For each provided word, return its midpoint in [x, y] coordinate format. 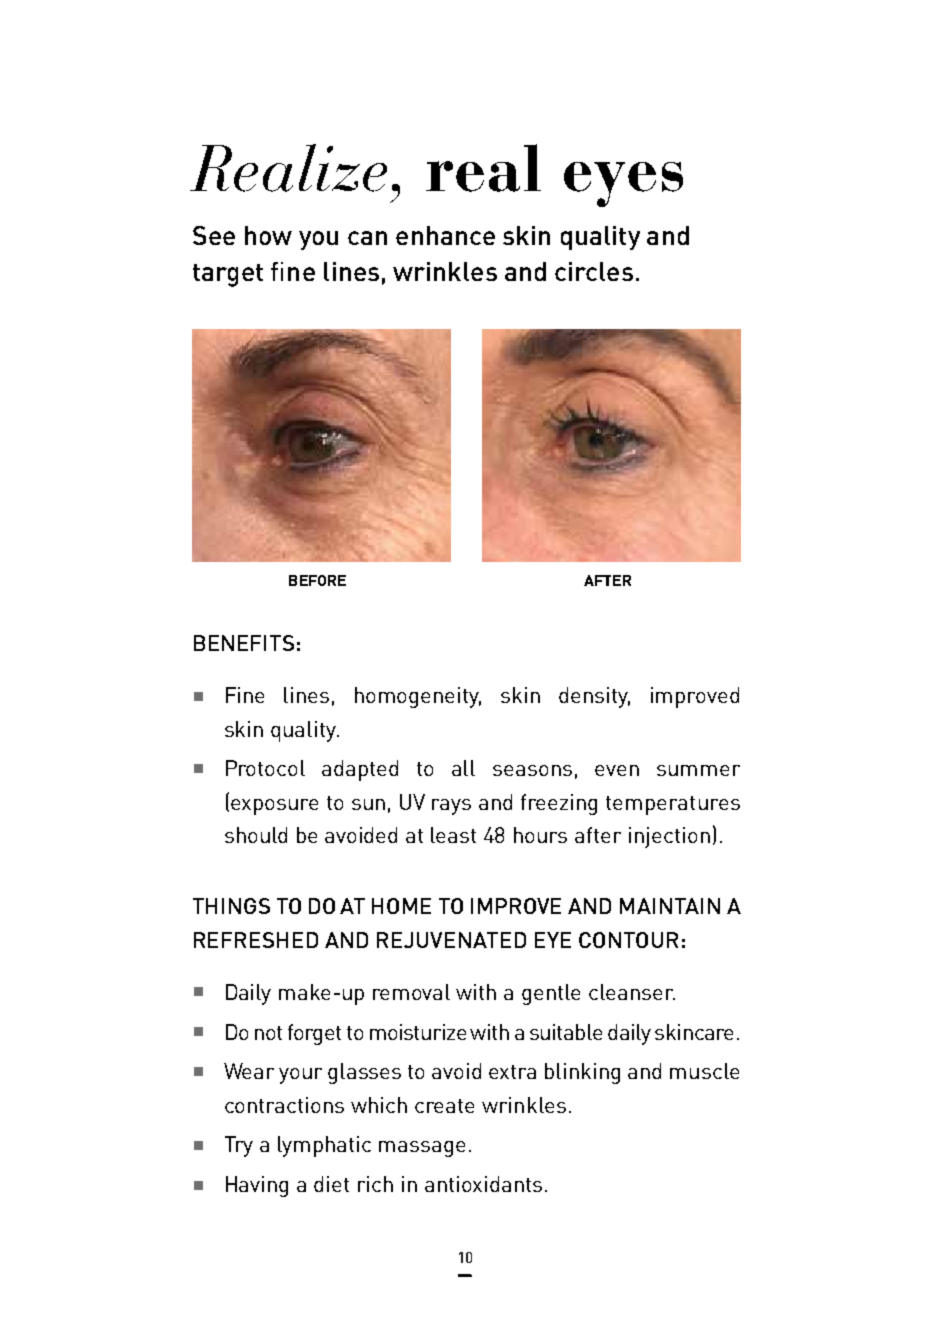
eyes [623, 184]
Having [257, 1186]
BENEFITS [244, 643]
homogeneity [418, 697]
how [268, 235]
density [594, 697]
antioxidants [483, 1184]
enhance [445, 235]
